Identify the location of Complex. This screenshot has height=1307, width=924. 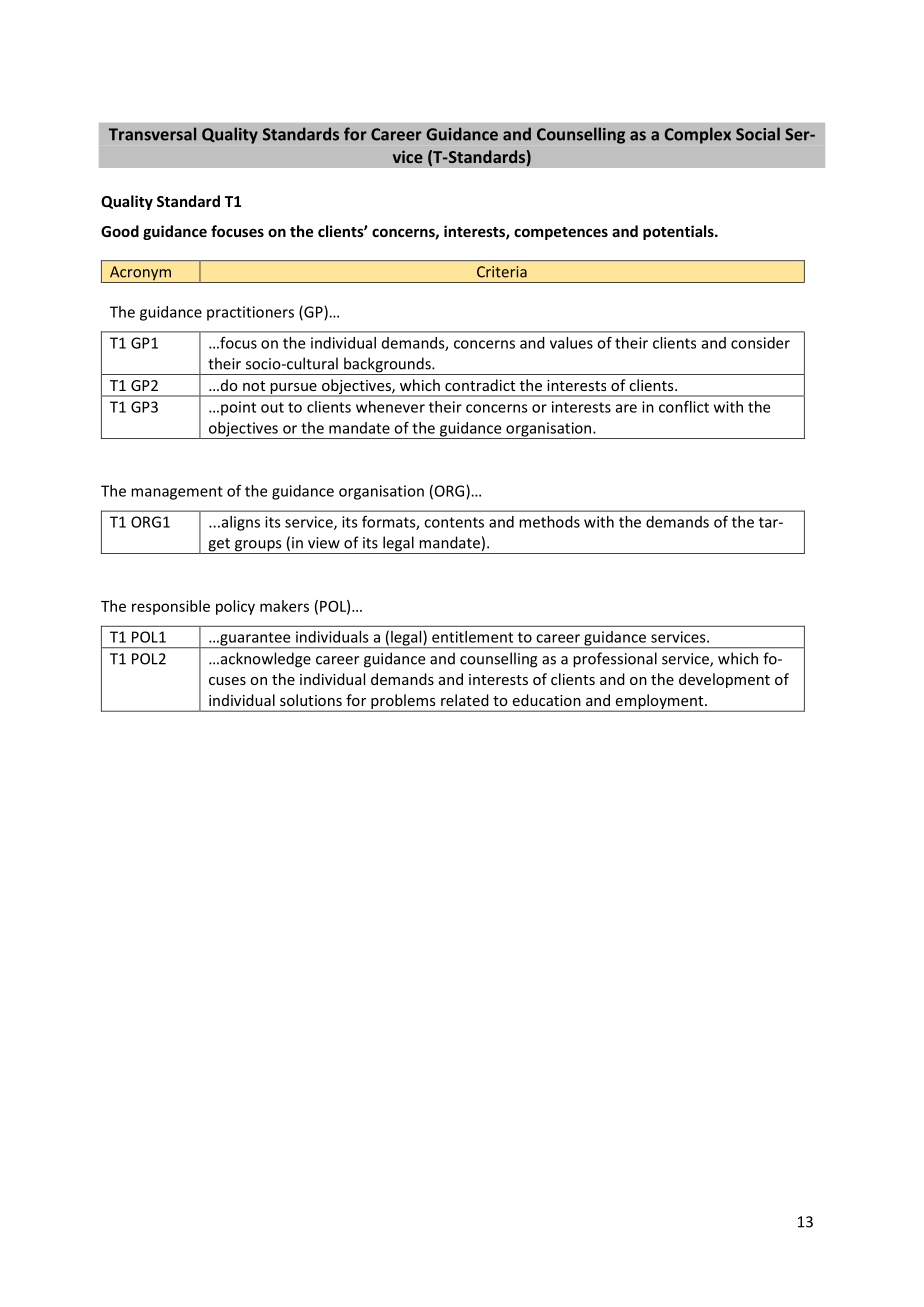
(697, 135).
